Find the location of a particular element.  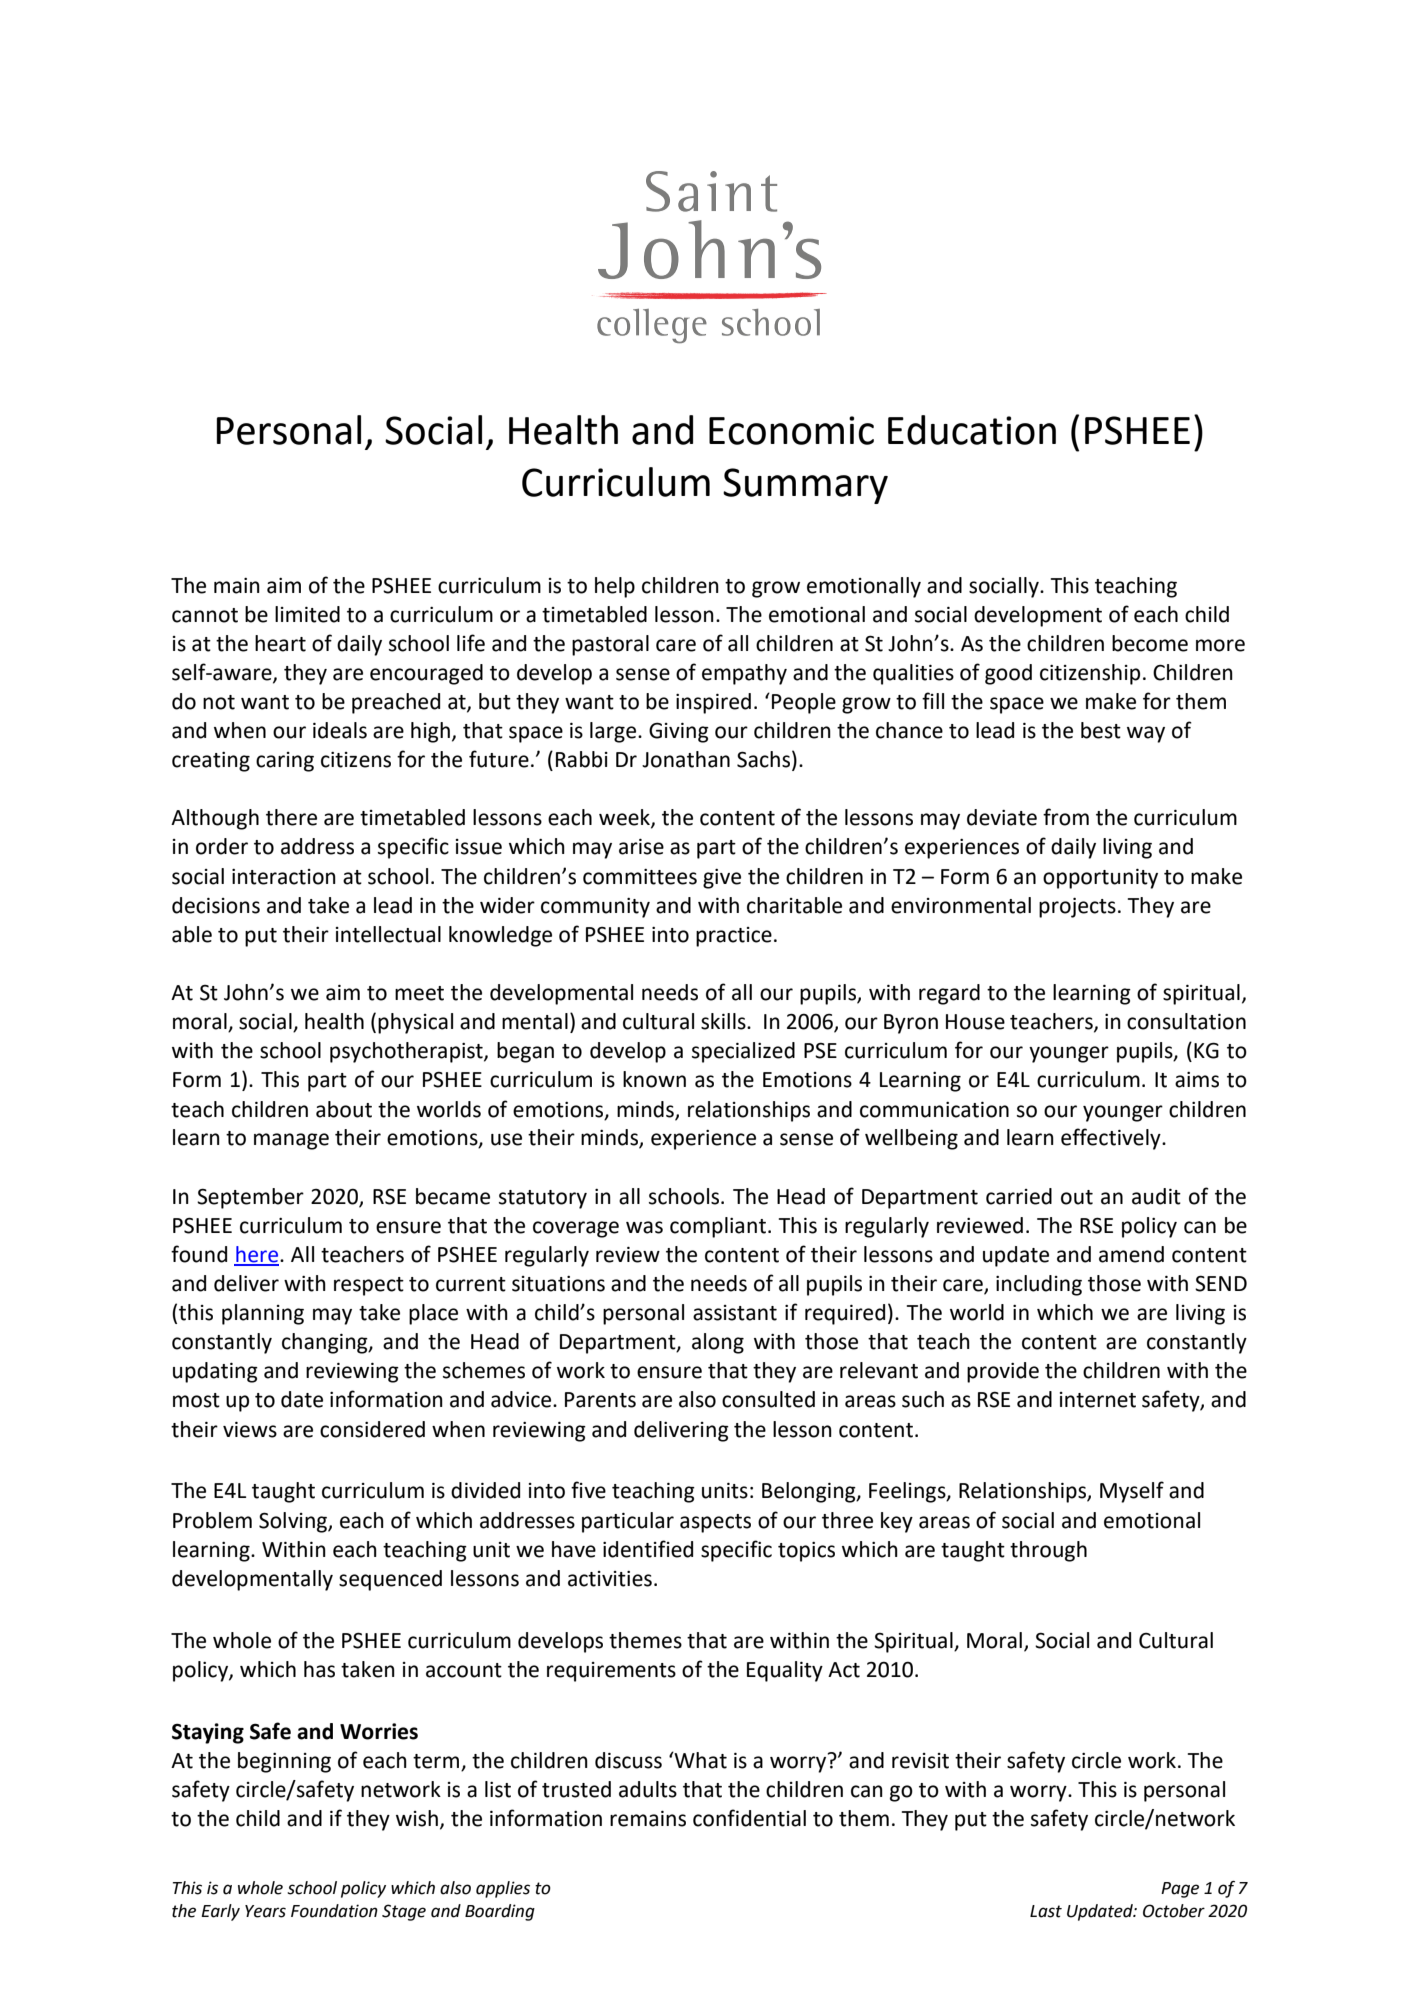

Years is located at coordinates (265, 1911).
